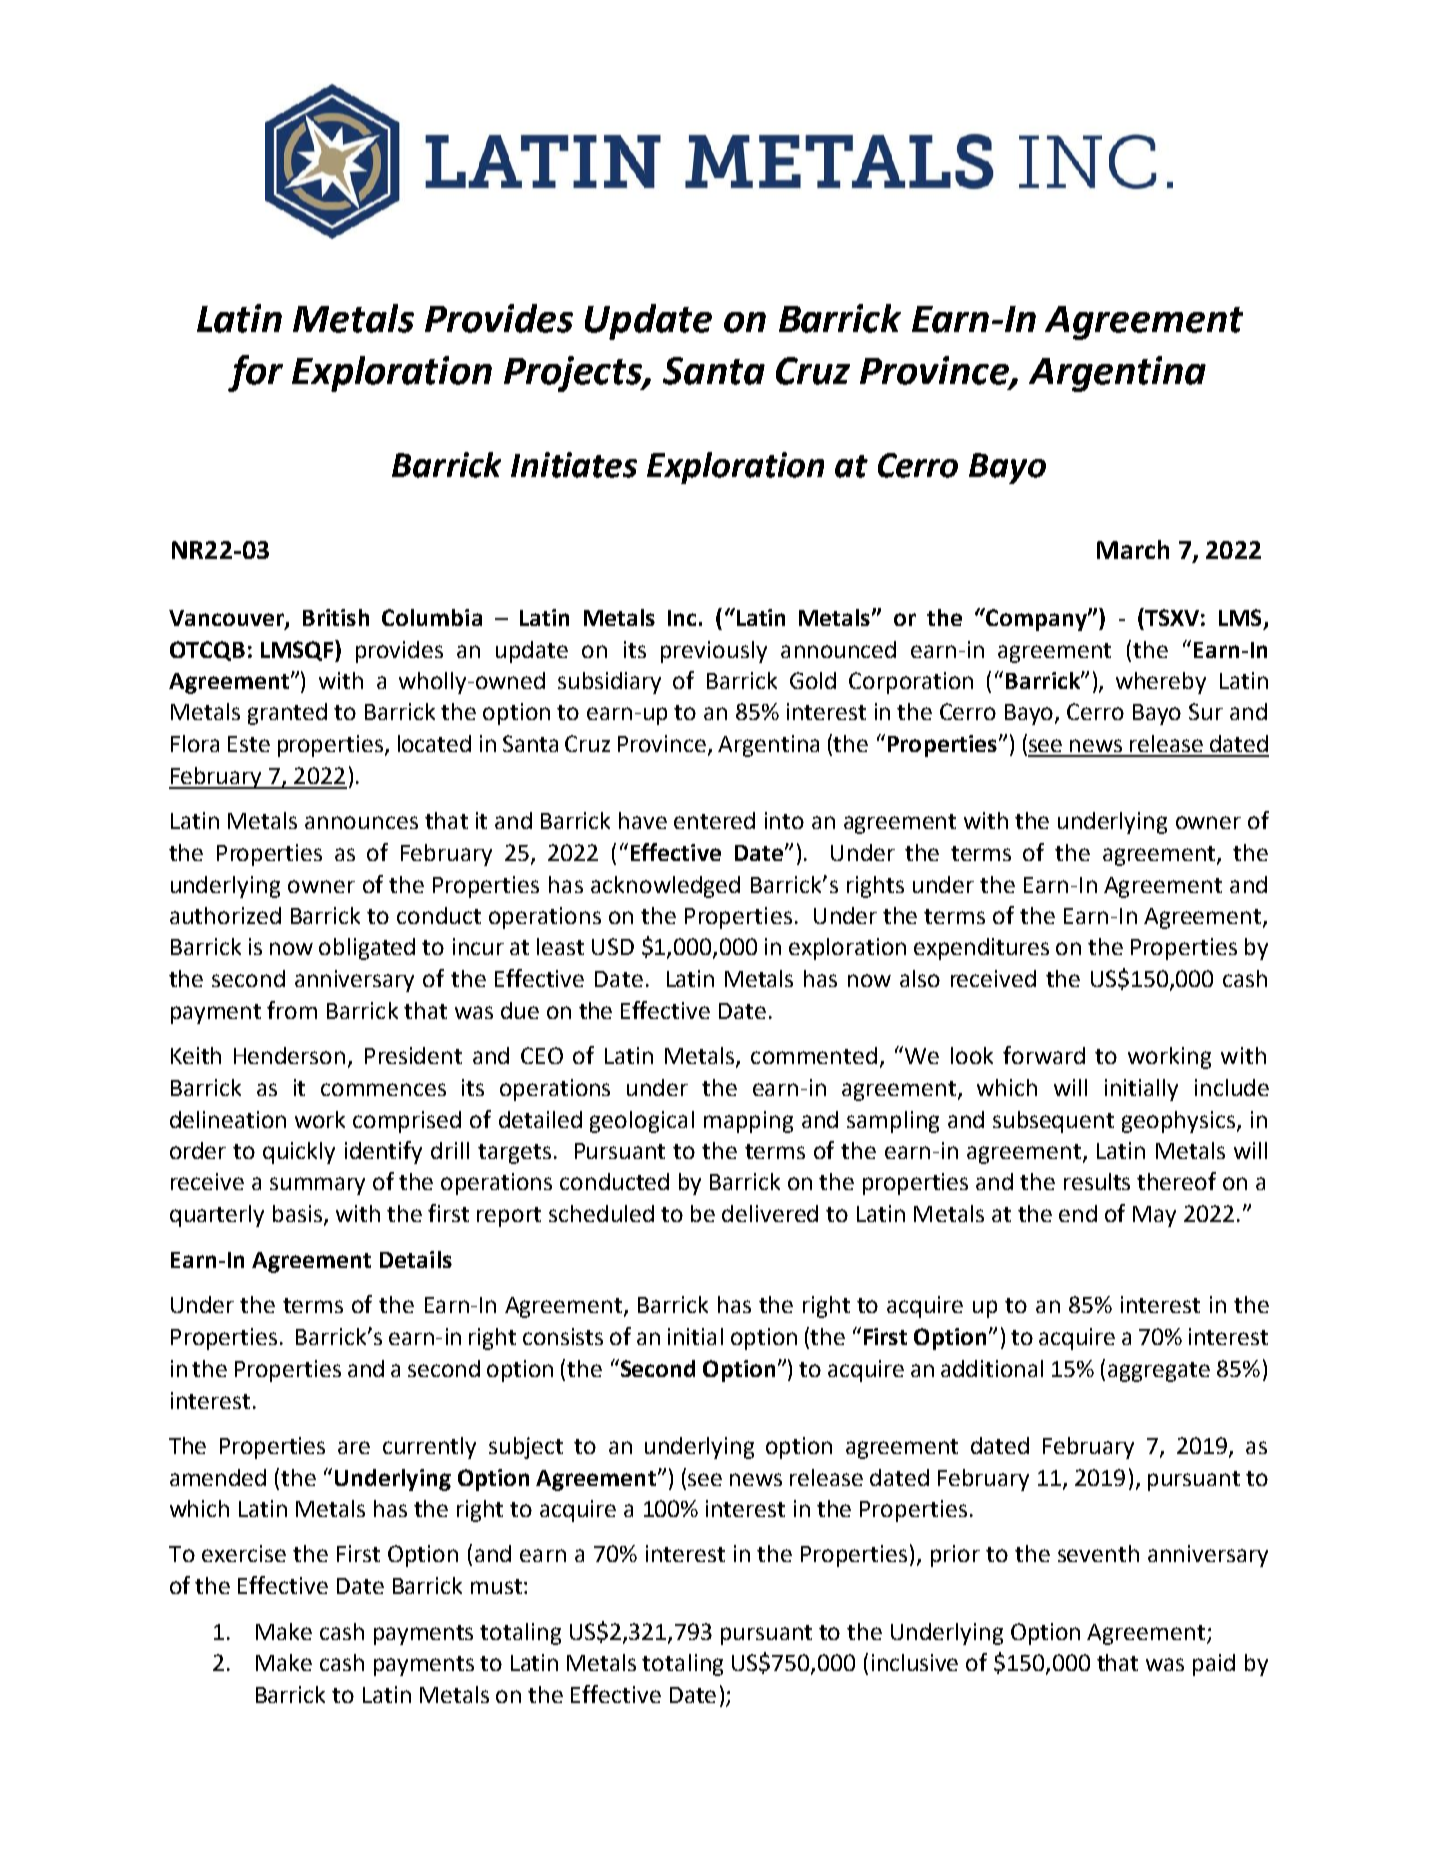 This screenshot has height=1861, width=1438. What do you see at coordinates (1154, 1216) in the screenshot?
I see `May` at bounding box center [1154, 1216].
